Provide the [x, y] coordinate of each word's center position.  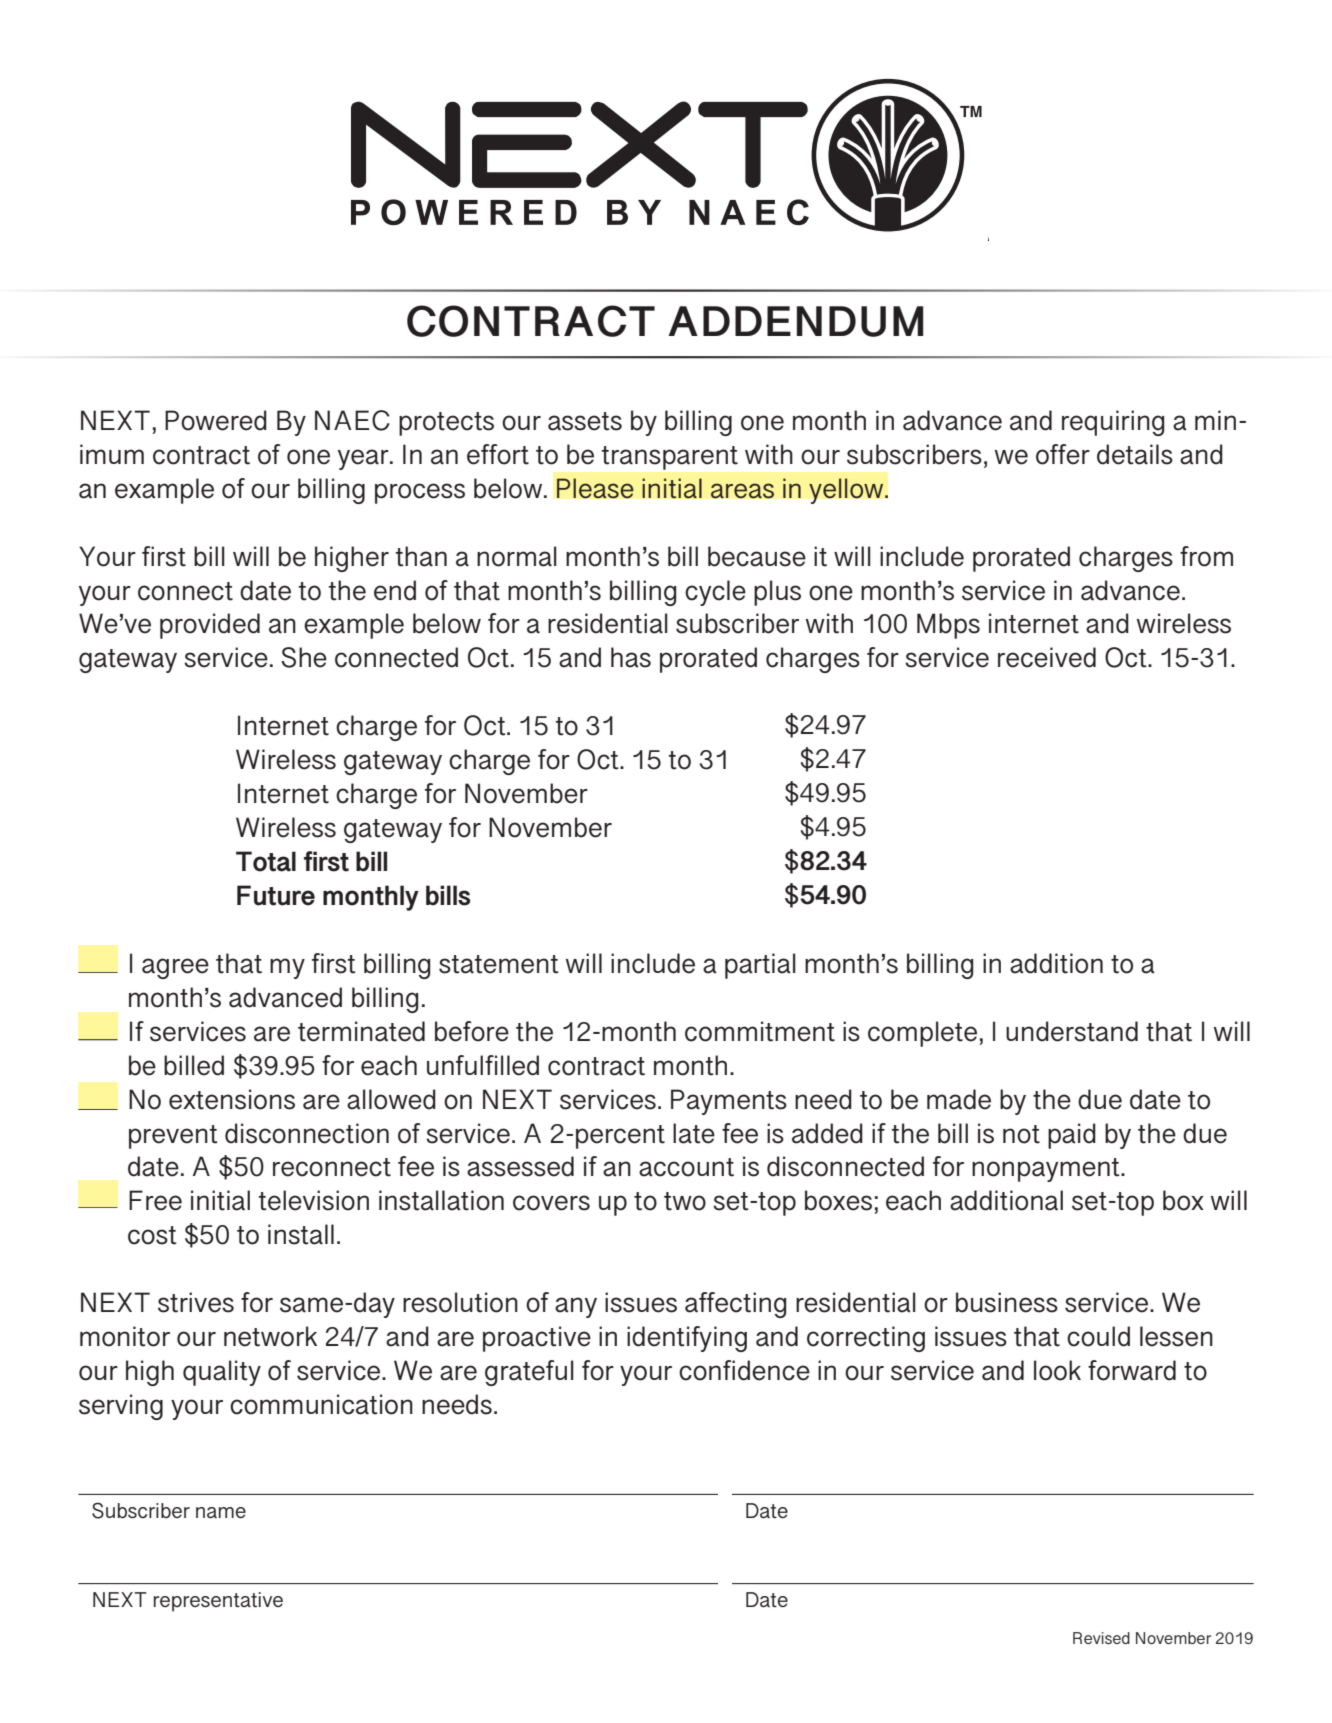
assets [585, 421]
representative [218, 1602]
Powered [216, 420]
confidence [744, 1370]
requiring [1113, 423]
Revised [1101, 1638]
